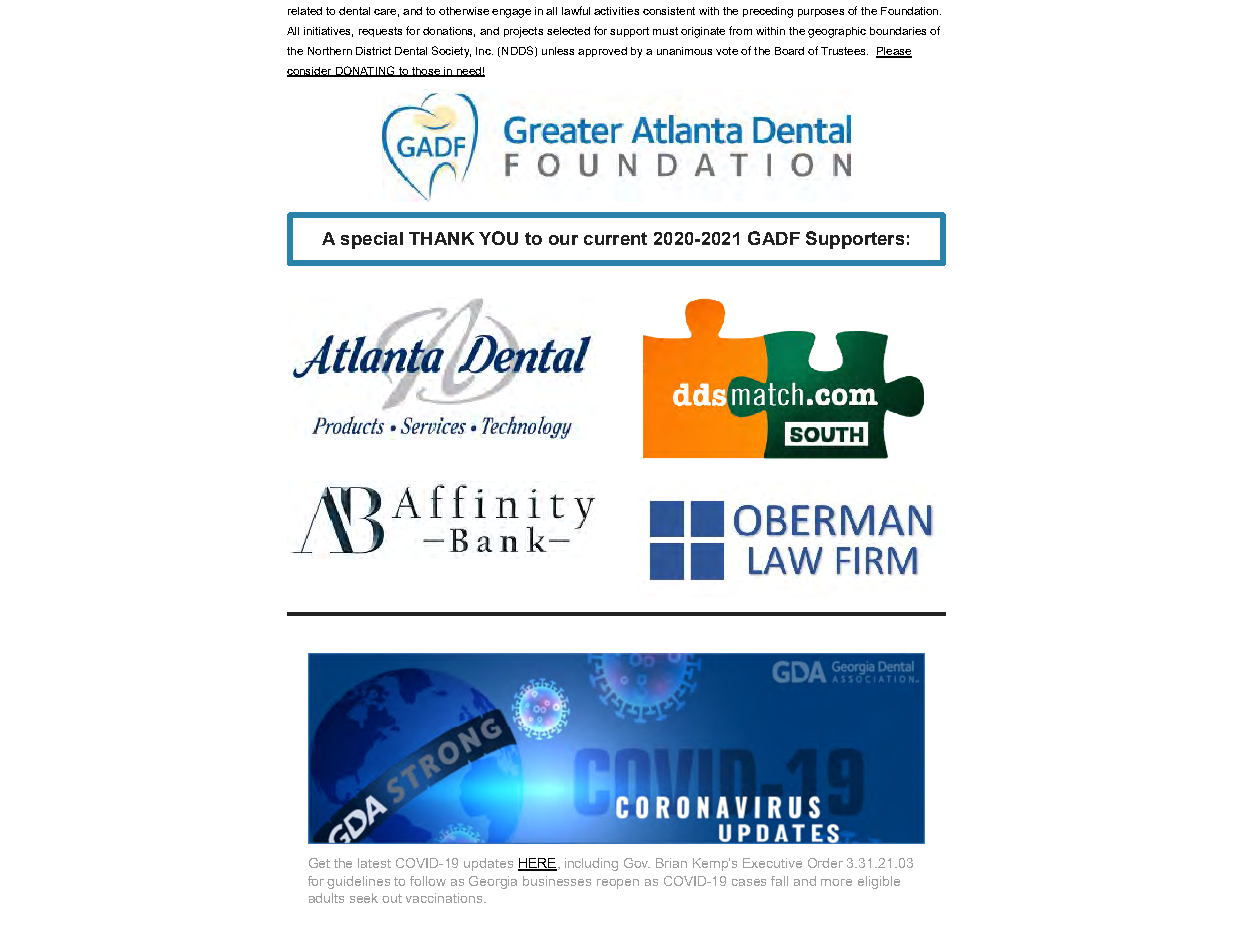 The width and height of the document is (1233, 952). I want to click on Gov, so click(637, 863).
